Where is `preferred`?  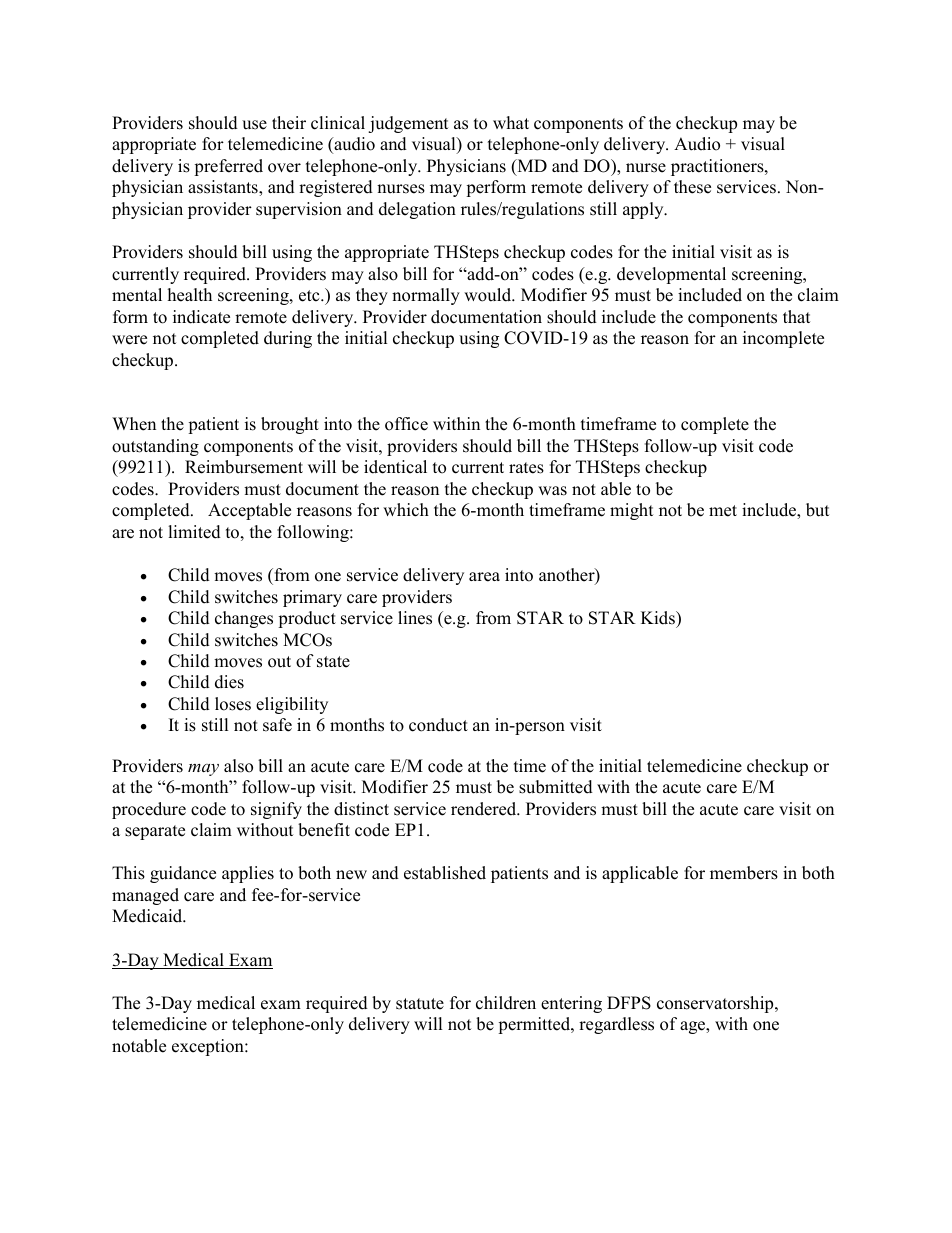
preferred is located at coordinates (228, 167).
